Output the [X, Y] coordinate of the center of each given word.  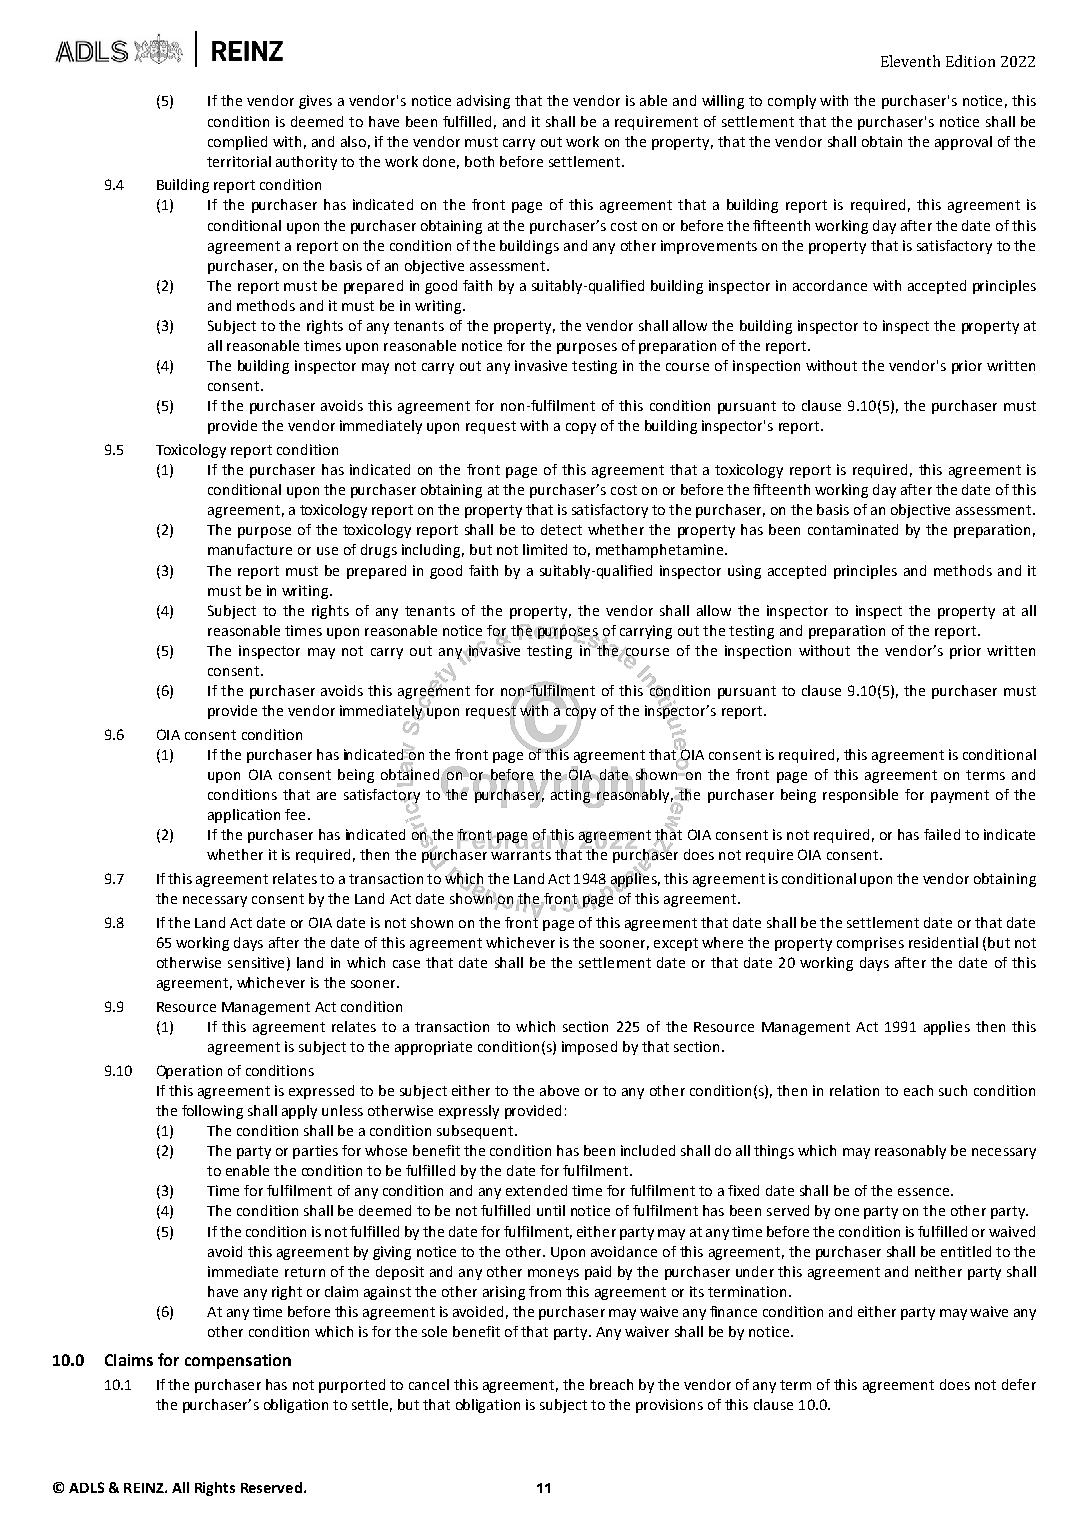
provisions [669, 1406]
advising [483, 102]
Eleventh [910, 61]
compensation [238, 1361]
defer [1019, 1384]
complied [237, 143]
